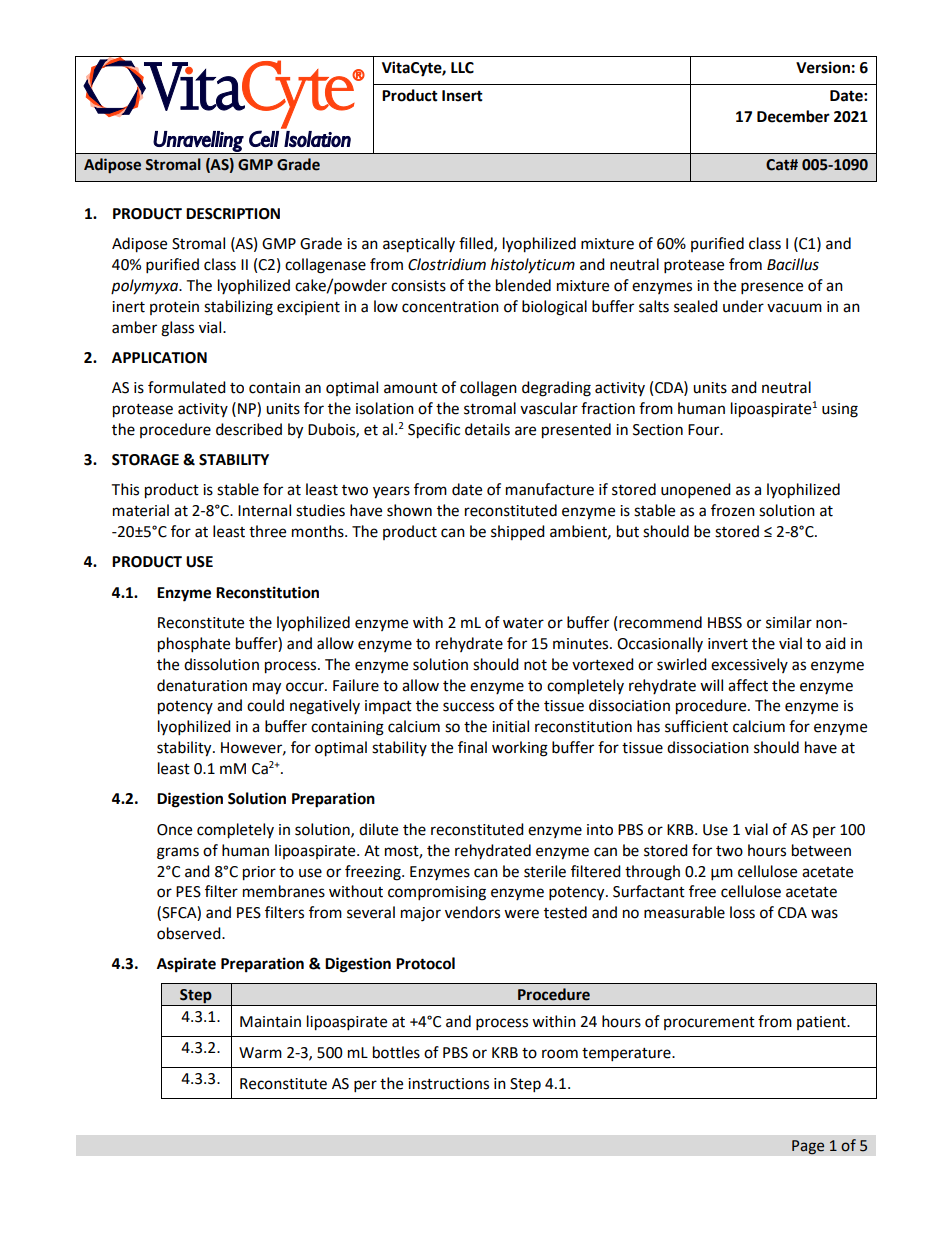 This screenshot has width=952, height=1233. I want to click on DESCRIPTION, so click(233, 214).
